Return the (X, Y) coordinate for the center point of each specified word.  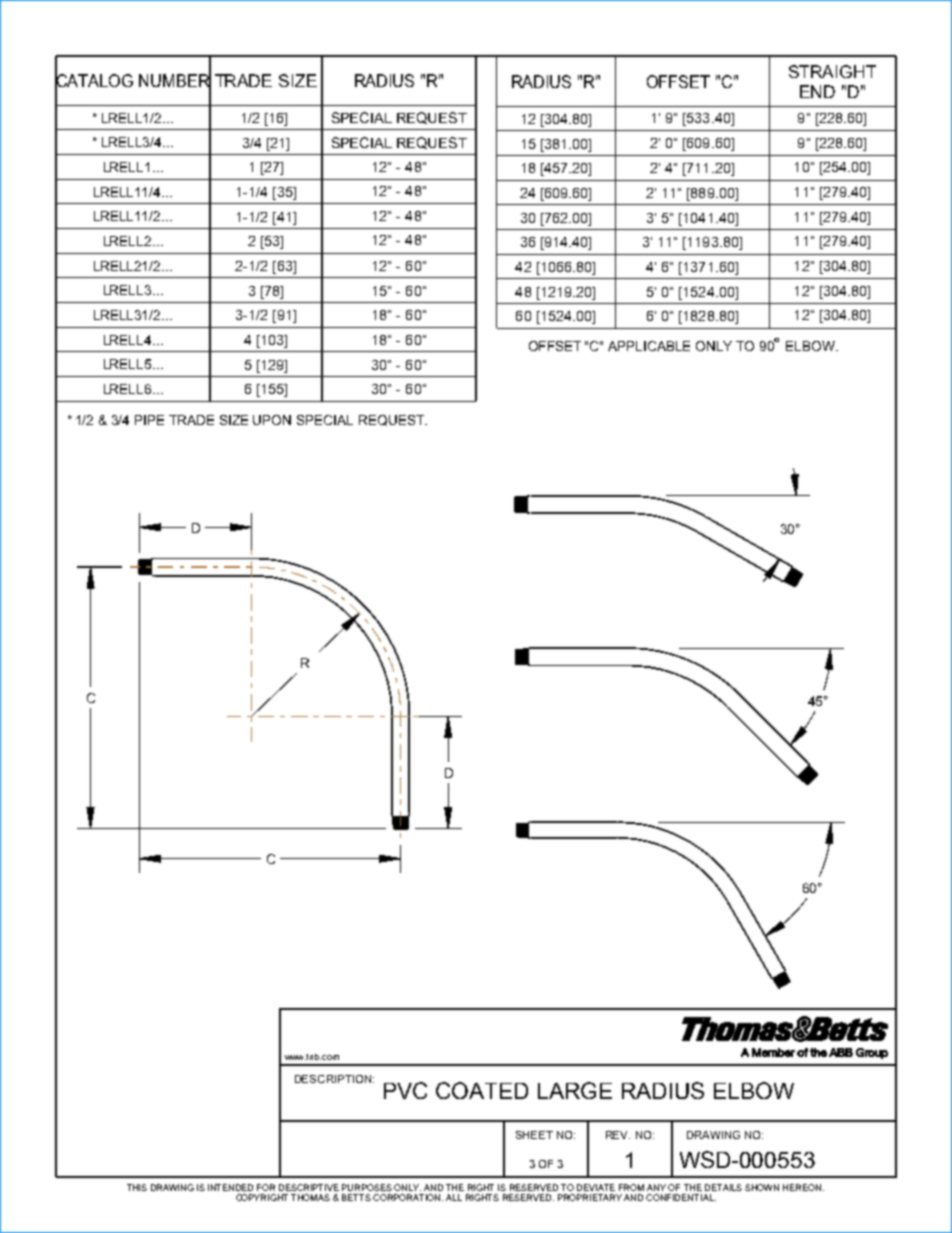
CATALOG (94, 81)
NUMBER (175, 81)
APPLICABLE (649, 346)
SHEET (534, 1135)
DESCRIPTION (333, 1079)
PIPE (149, 420)
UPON (272, 420)
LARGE (575, 1090)
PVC (405, 1090)
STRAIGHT (832, 71)
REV (618, 1135)
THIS (137, 1187)
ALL (454, 1197)
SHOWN (762, 1187)
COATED (482, 1090)
